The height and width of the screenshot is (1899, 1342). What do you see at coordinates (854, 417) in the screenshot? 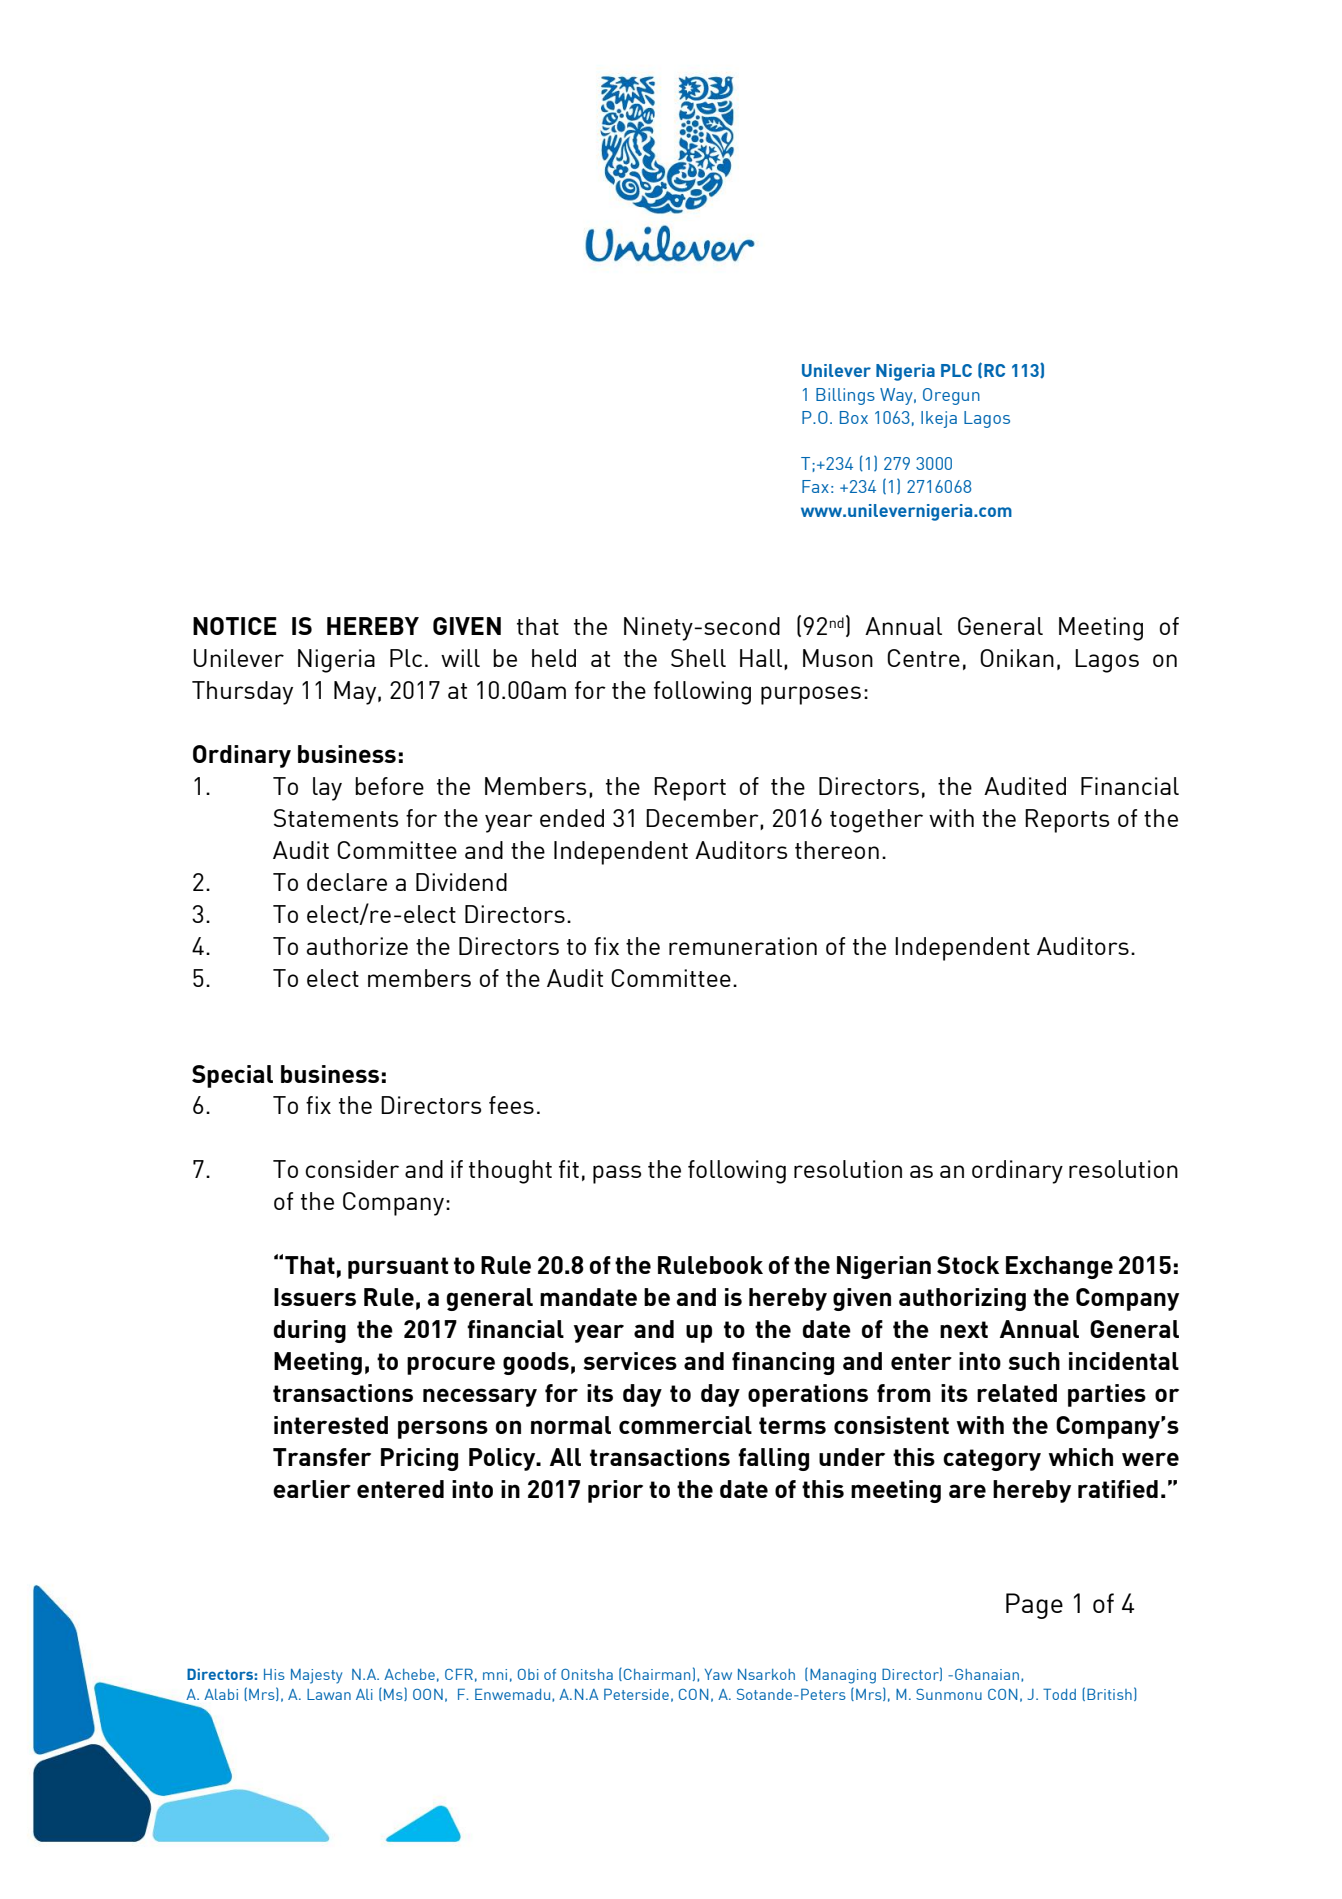
I see `Box` at bounding box center [854, 417].
